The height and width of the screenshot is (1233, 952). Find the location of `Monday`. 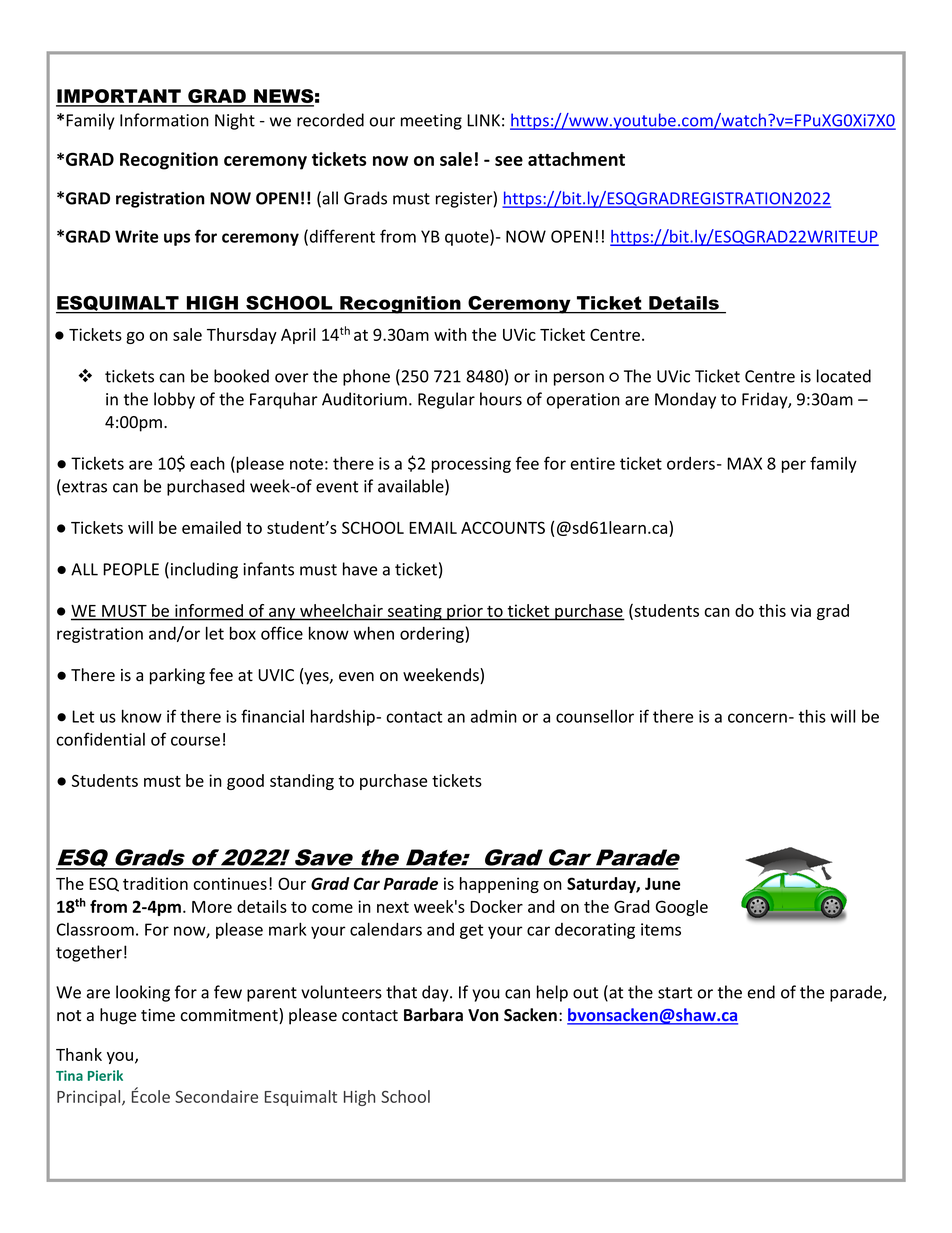

Monday is located at coordinates (685, 400).
